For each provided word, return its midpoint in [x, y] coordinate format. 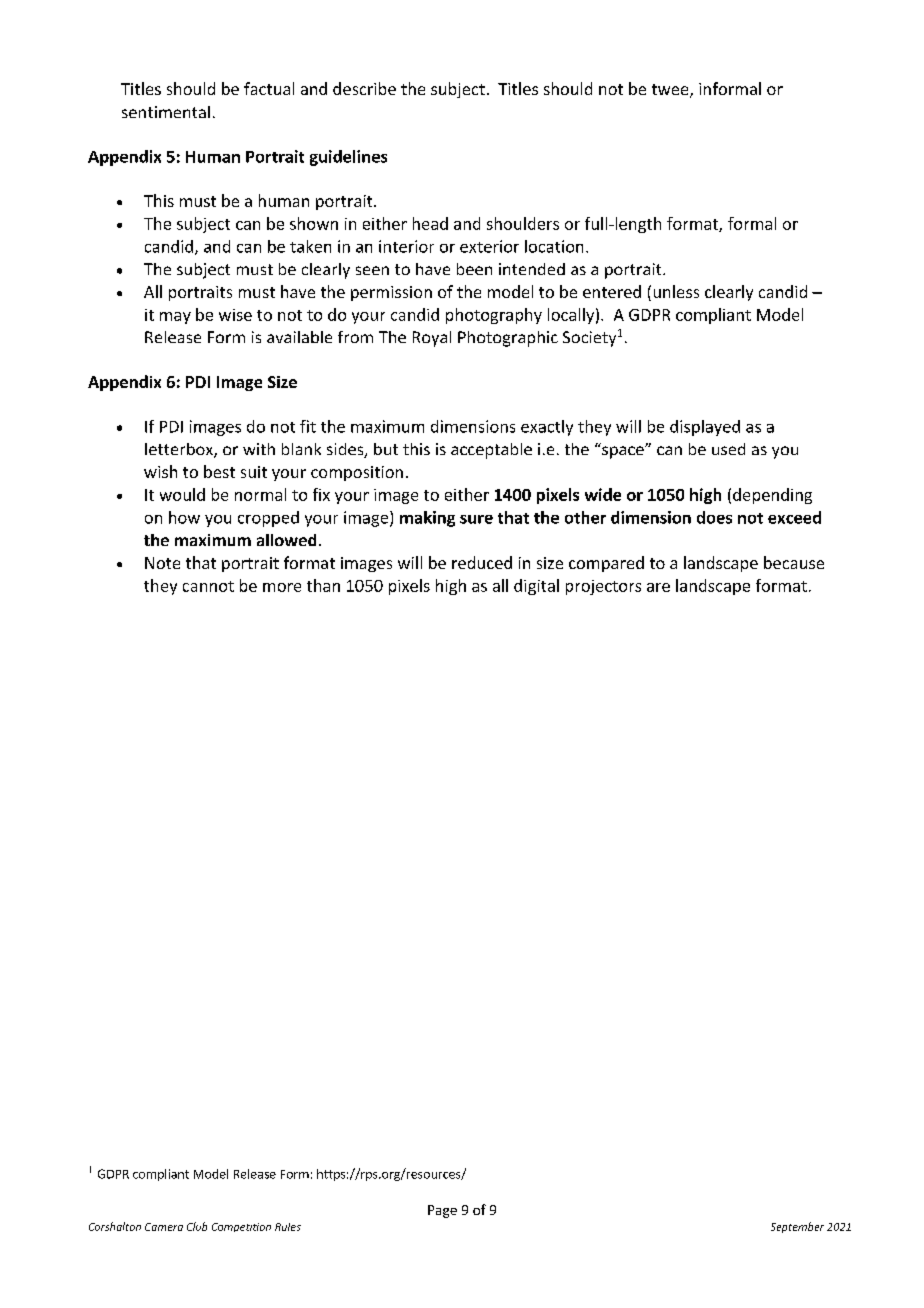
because [794, 562]
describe [364, 88]
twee [671, 91]
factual [269, 88]
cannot [208, 586]
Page [442, 1211]
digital [536, 587]
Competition [241, 1227]
